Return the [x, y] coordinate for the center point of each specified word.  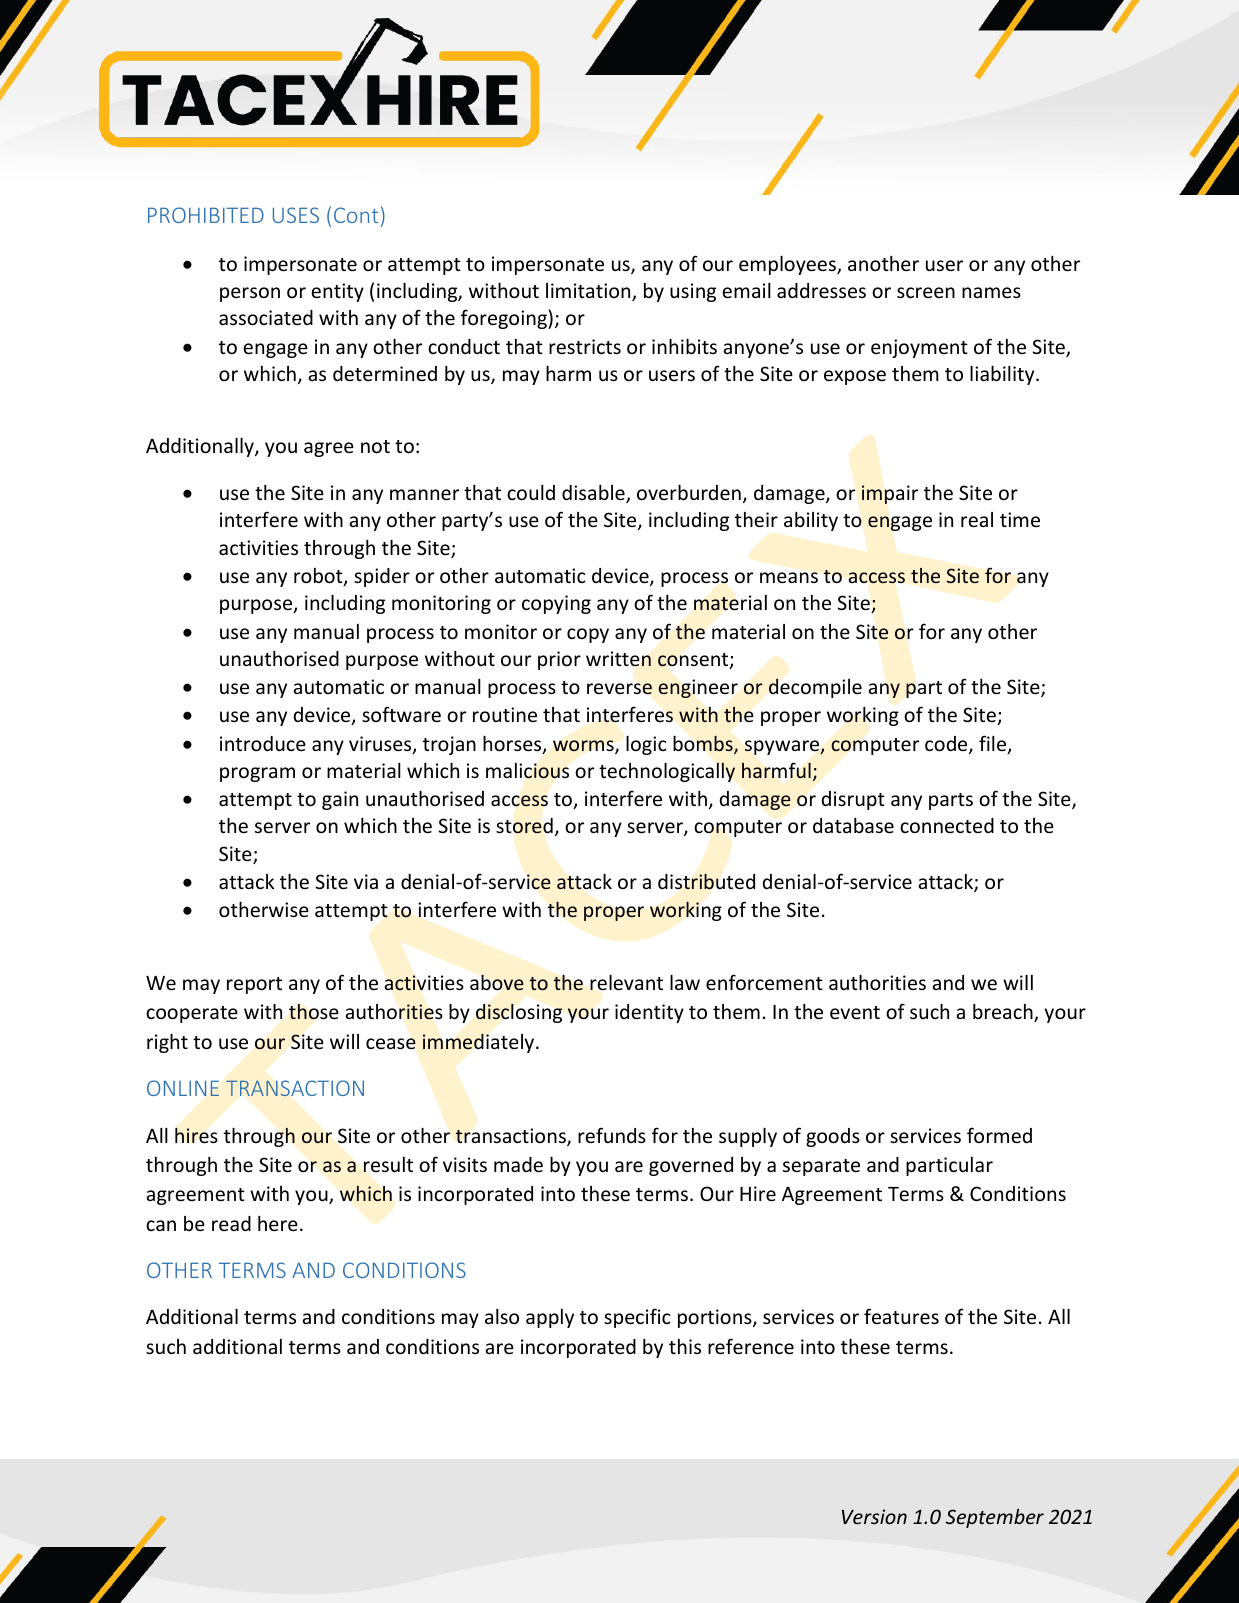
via [366, 881]
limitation [589, 292]
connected [947, 825]
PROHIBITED [206, 215]
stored [524, 826]
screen [926, 292]
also [502, 1316]
